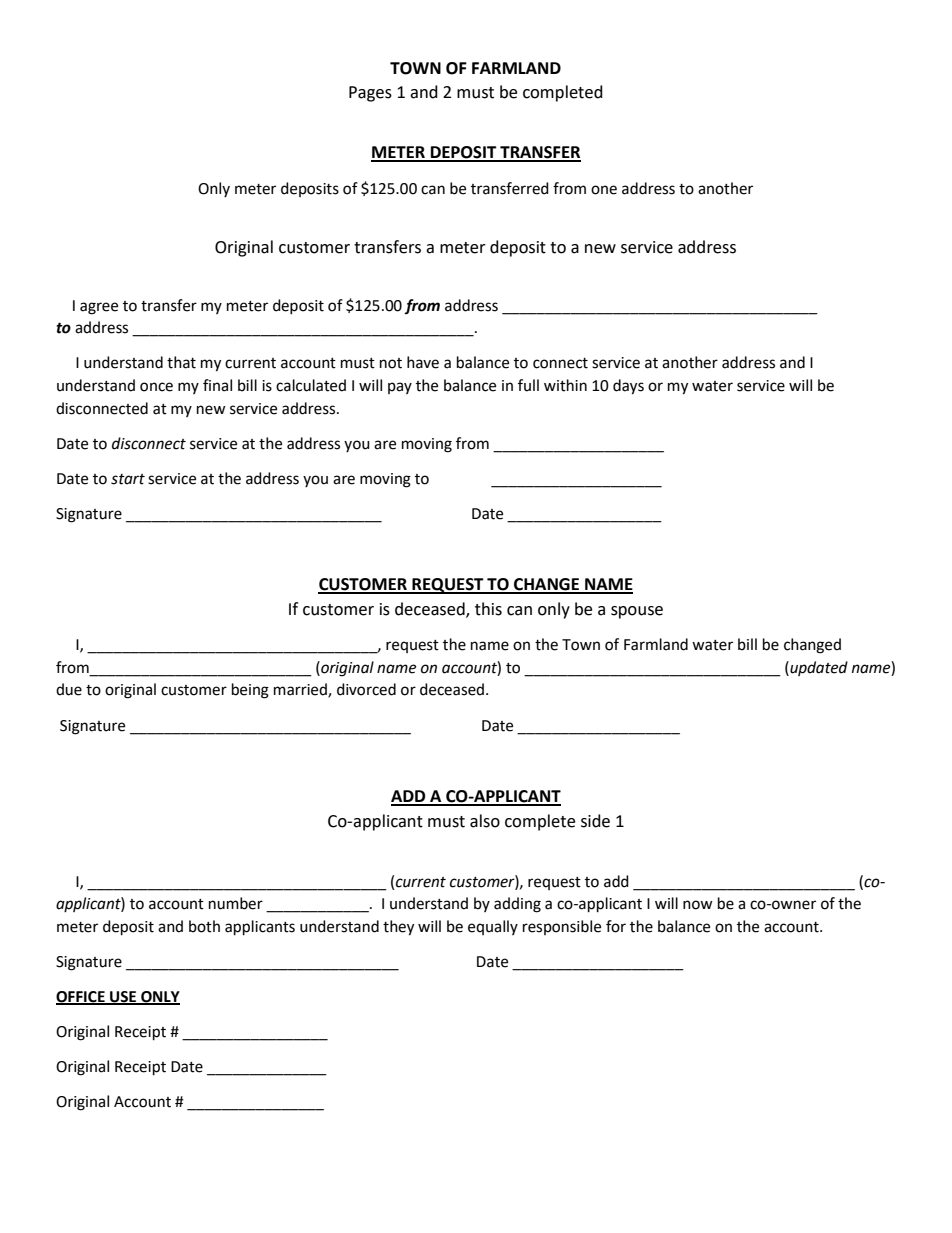 The width and height of the page is (952, 1233). What do you see at coordinates (400, 388) in the page?
I see `pay` at bounding box center [400, 388].
